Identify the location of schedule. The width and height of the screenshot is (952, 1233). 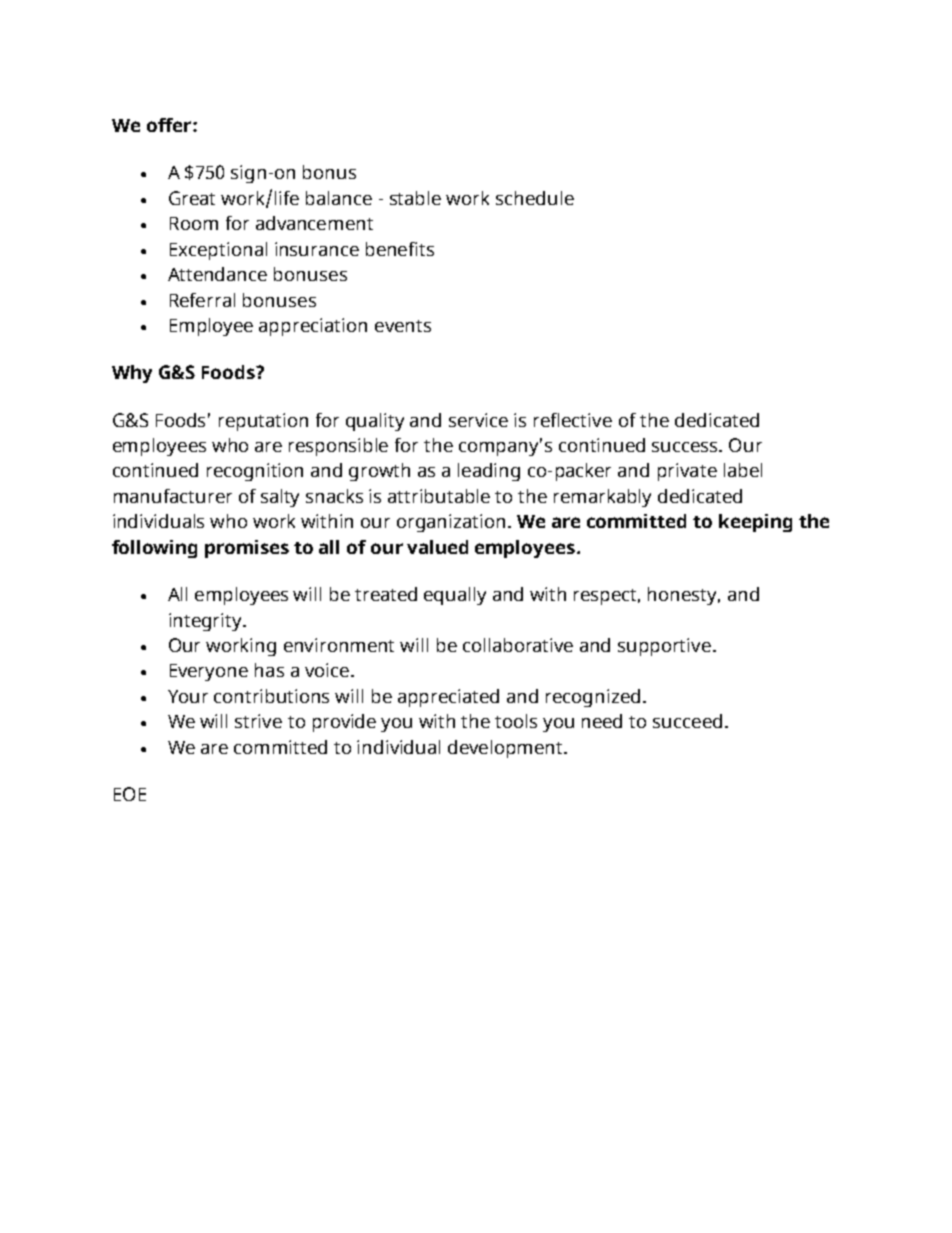
(535, 198).
